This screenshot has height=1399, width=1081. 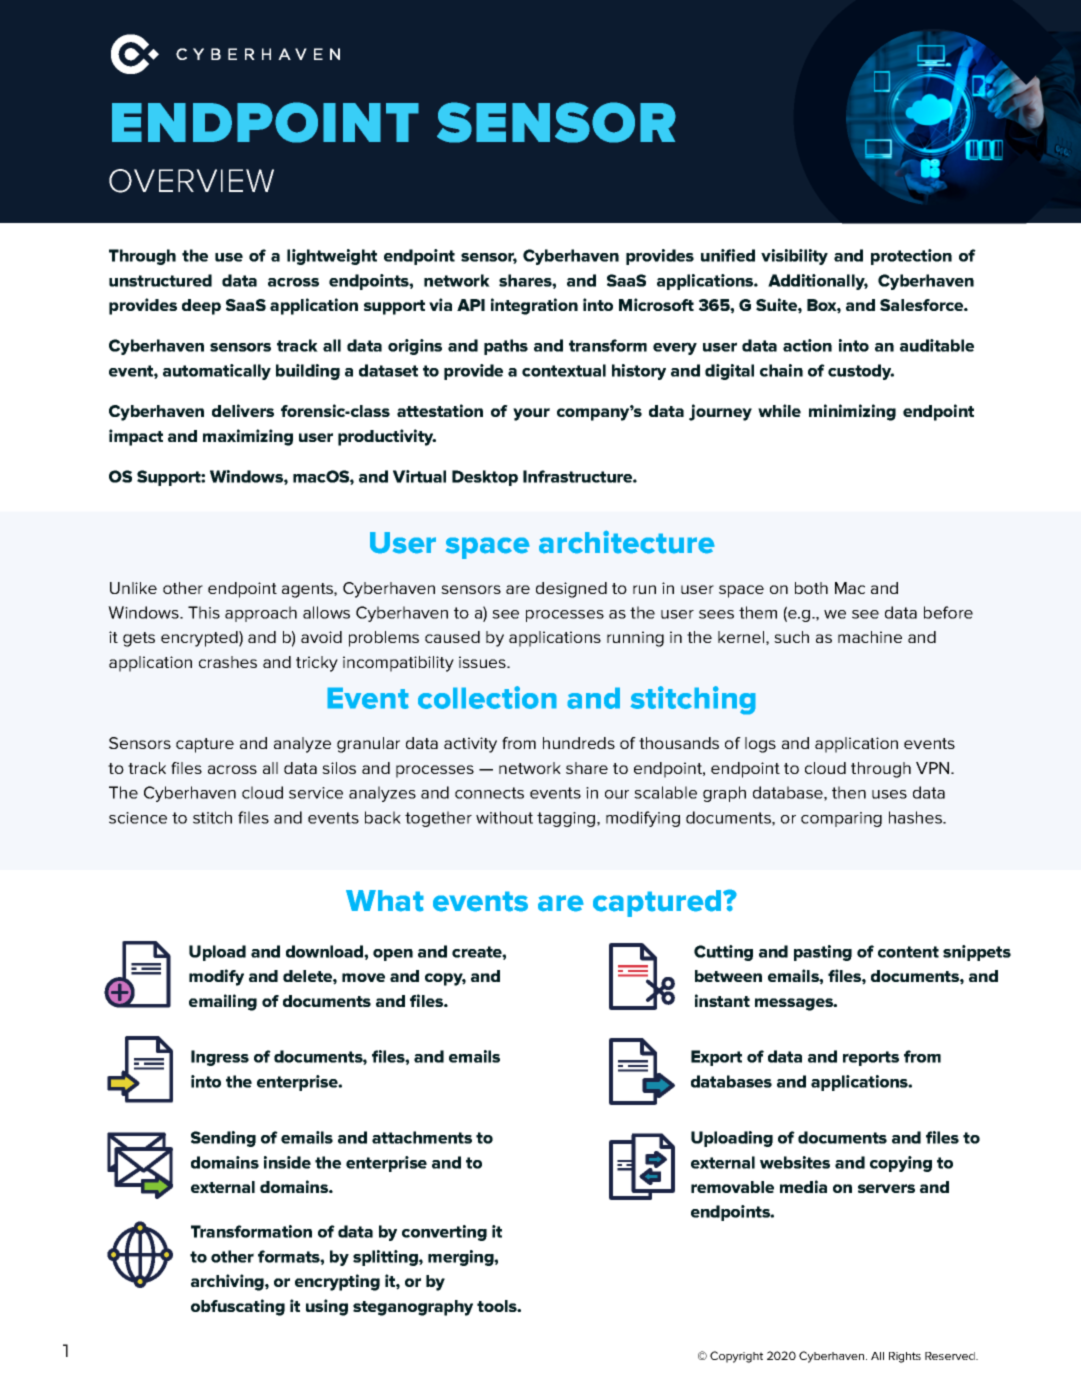 What do you see at coordinates (220, 1058) in the screenshot?
I see `Ingress` at bounding box center [220, 1058].
